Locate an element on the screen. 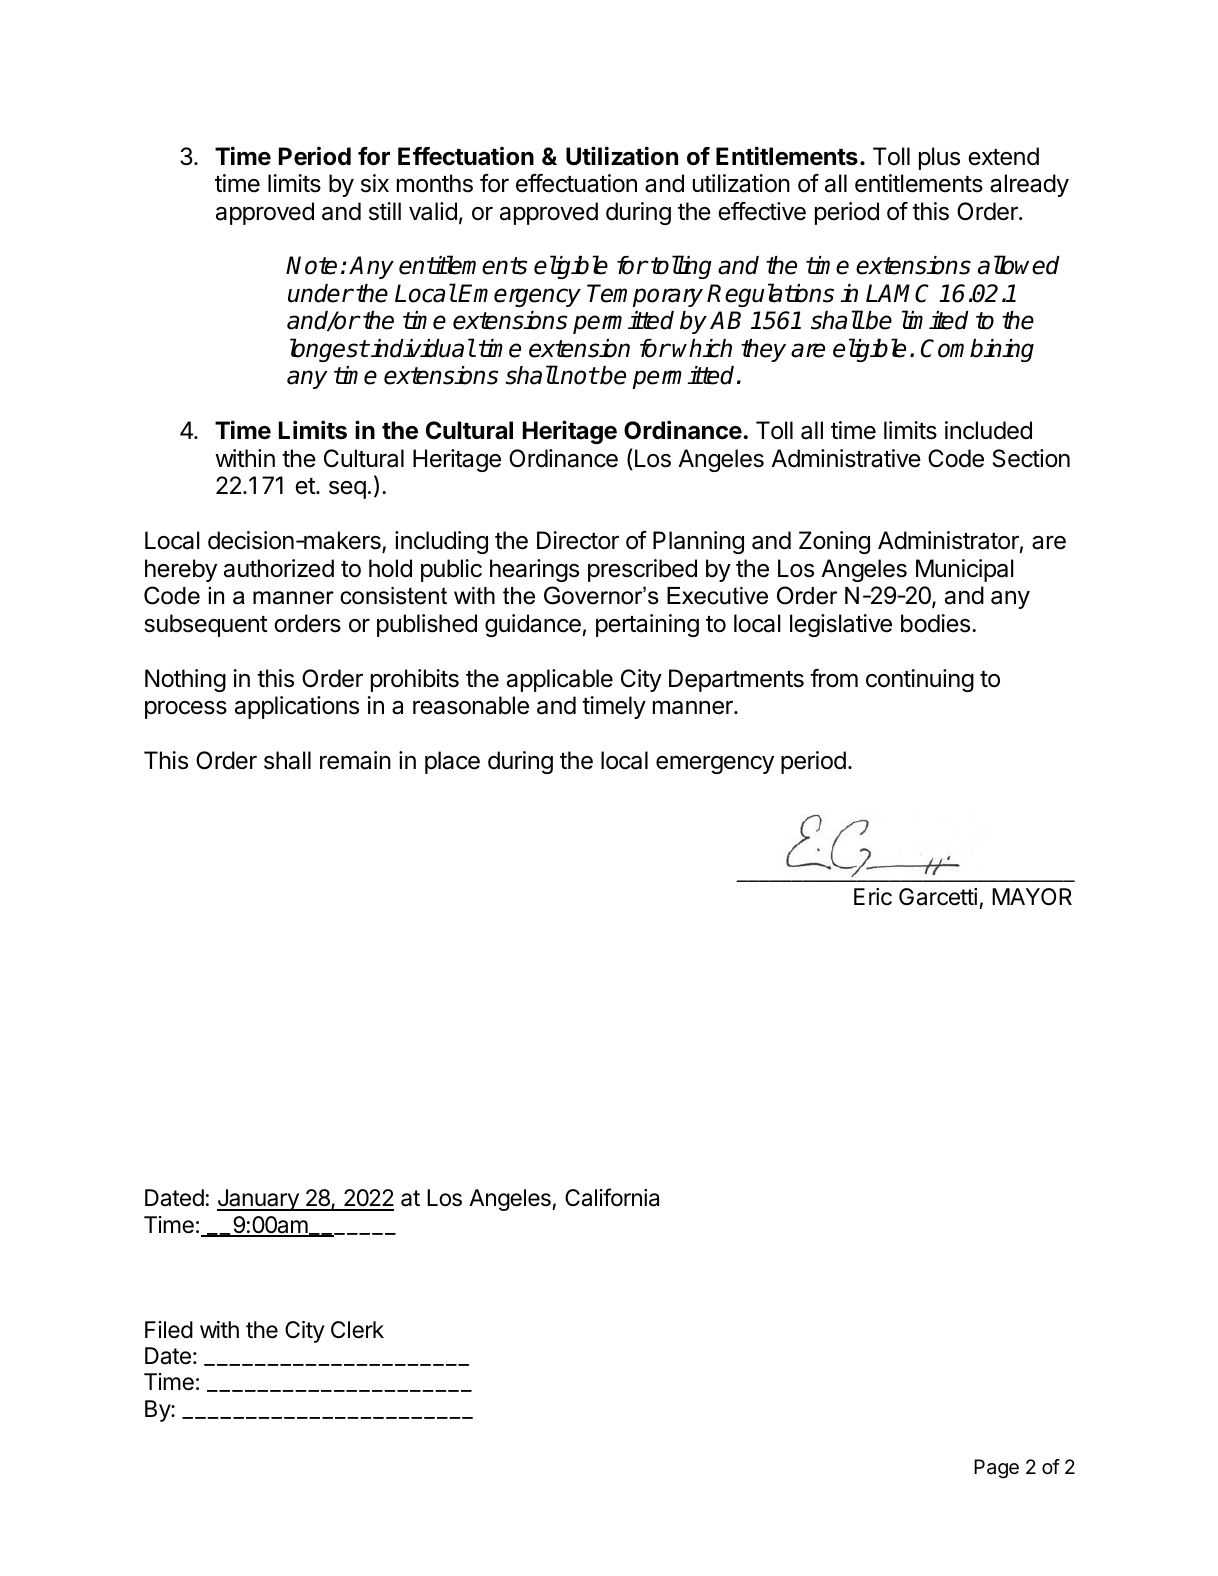 The image size is (1218, 1576). California is located at coordinates (612, 1197).
